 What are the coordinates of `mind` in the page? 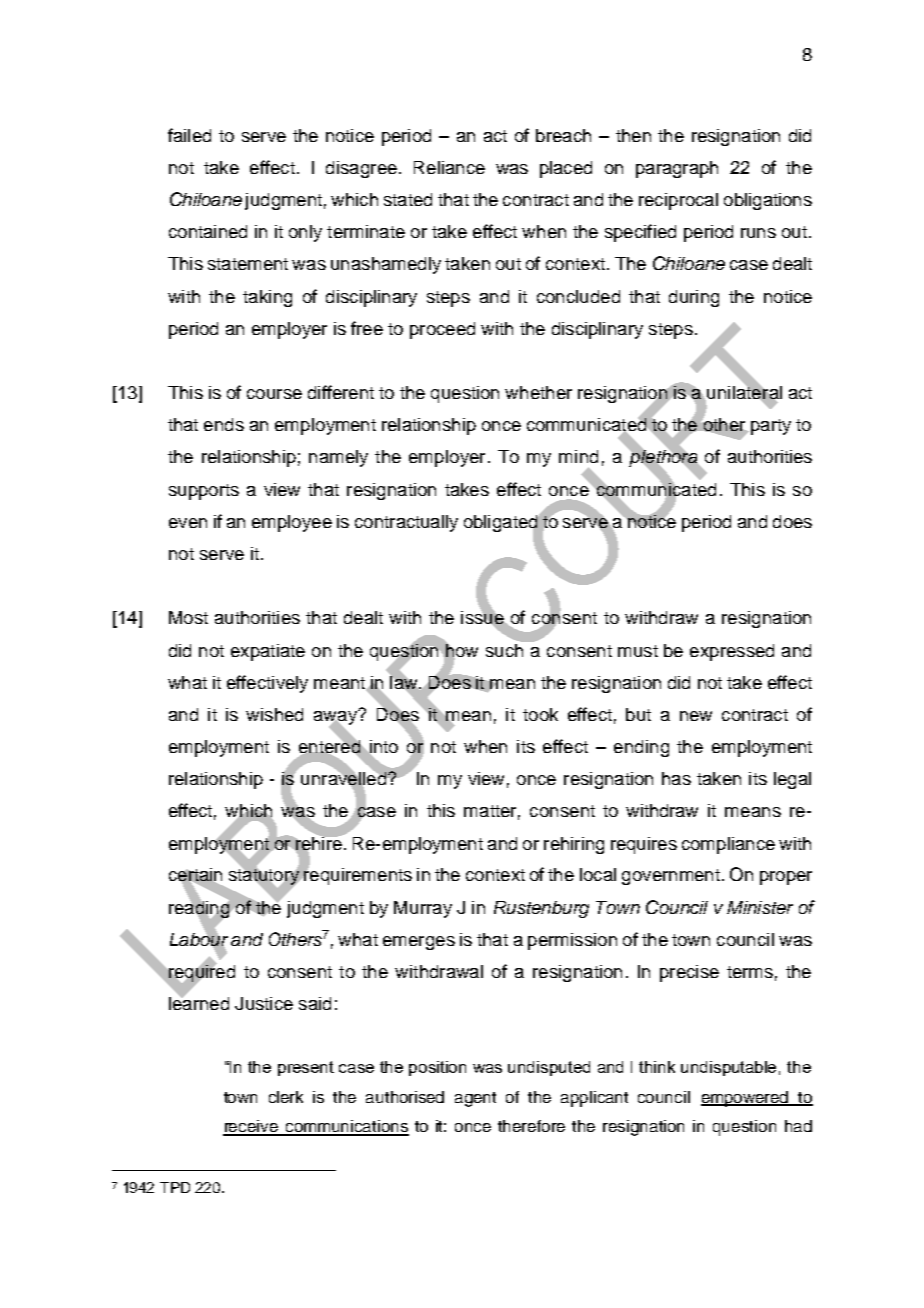 It's located at (578, 456).
